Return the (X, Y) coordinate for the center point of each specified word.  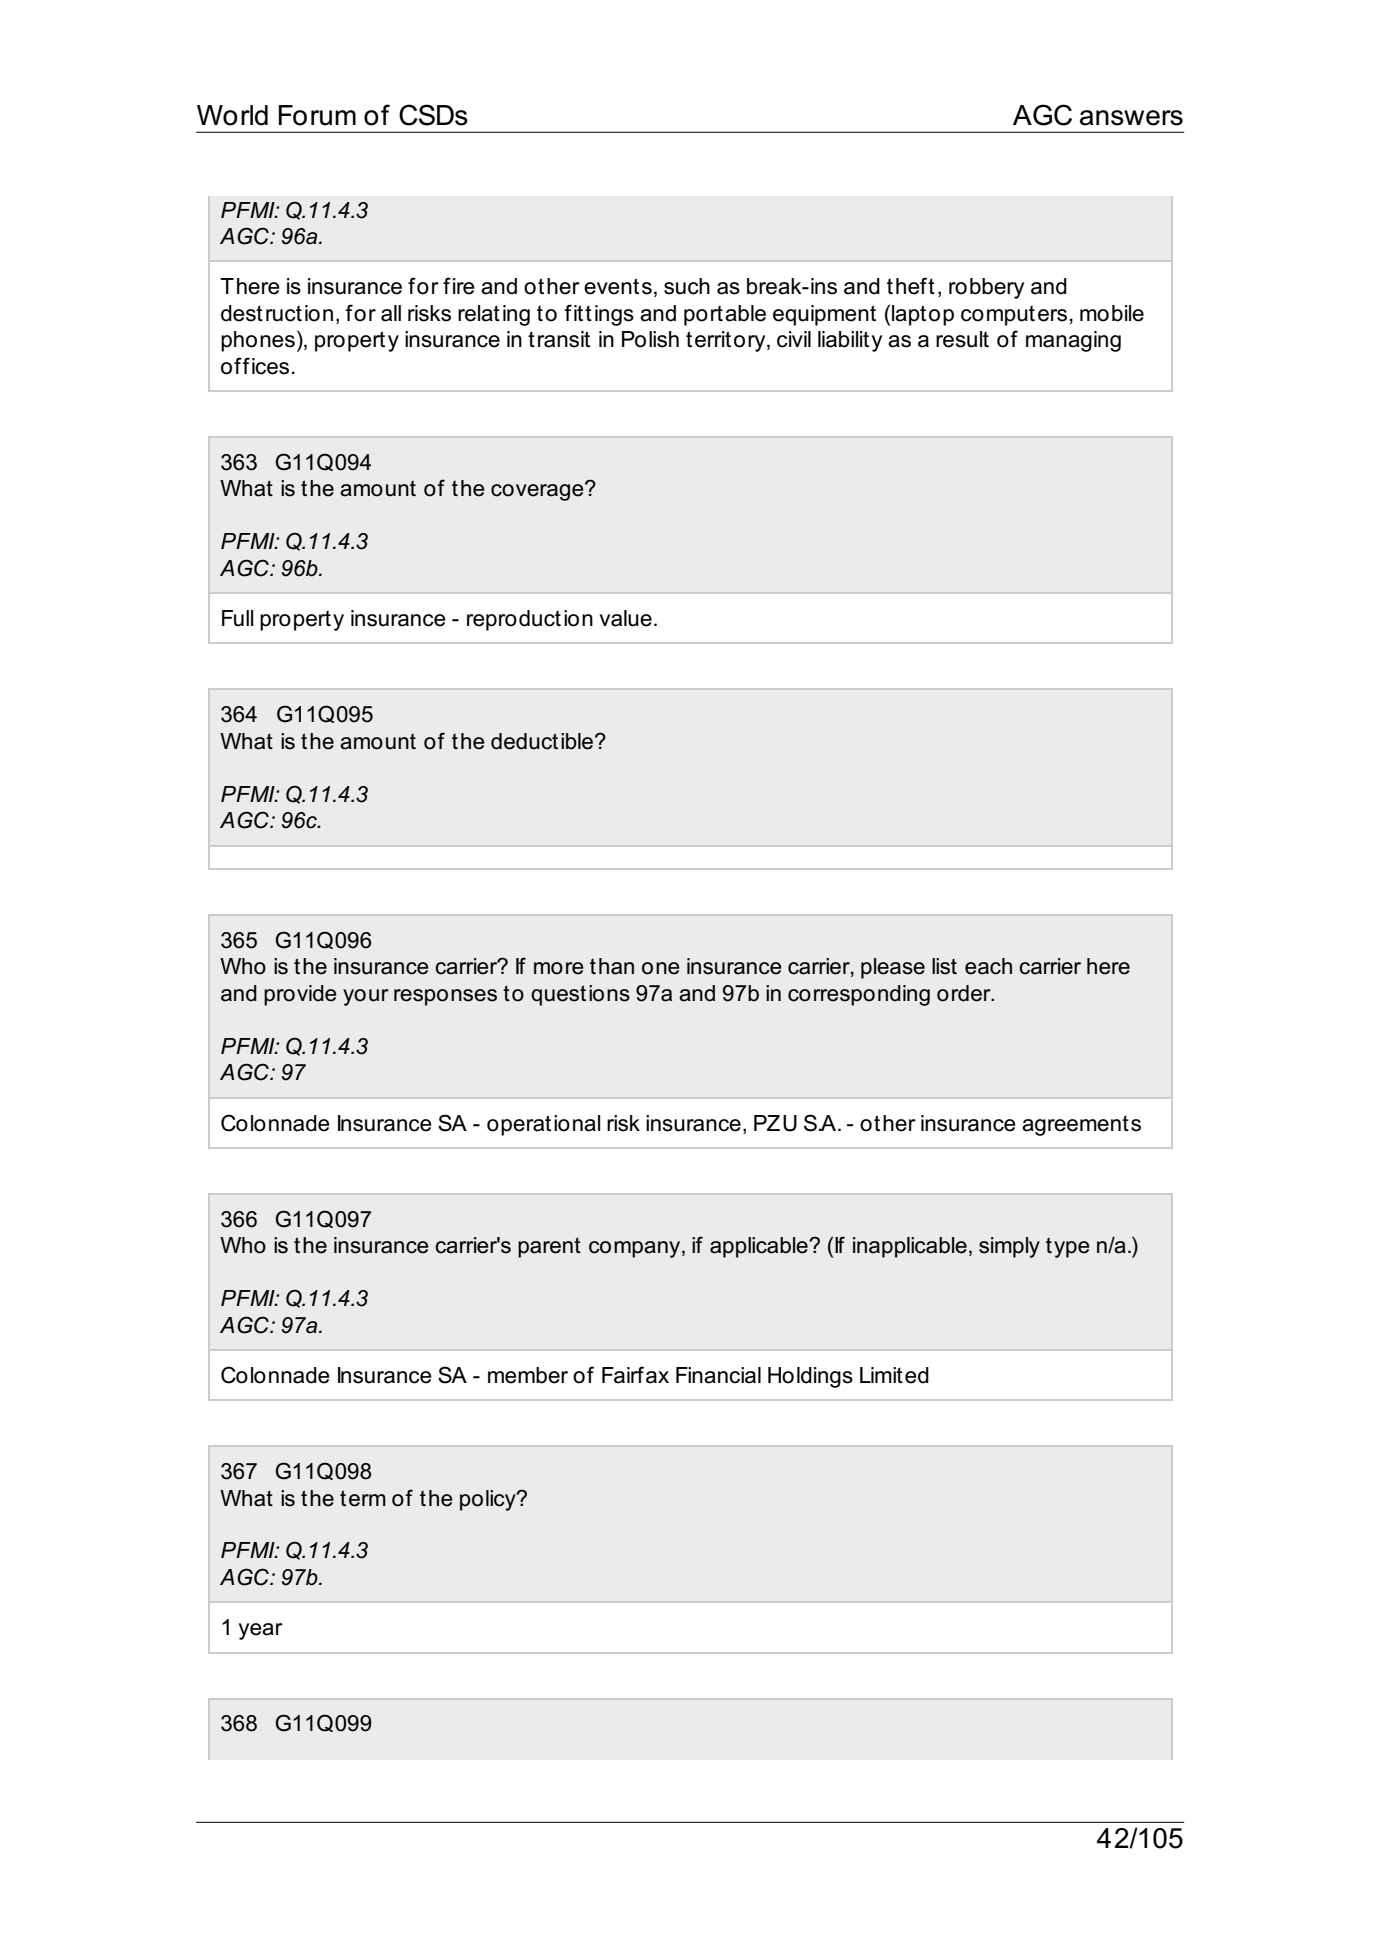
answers (1131, 118)
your (366, 997)
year (261, 1631)
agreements (1081, 1125)
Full (237, 618)
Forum (317, 115)
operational (543, 1125)
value (625, 618)
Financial (718, 1375)
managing (1073, 341)
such (687, 286)
